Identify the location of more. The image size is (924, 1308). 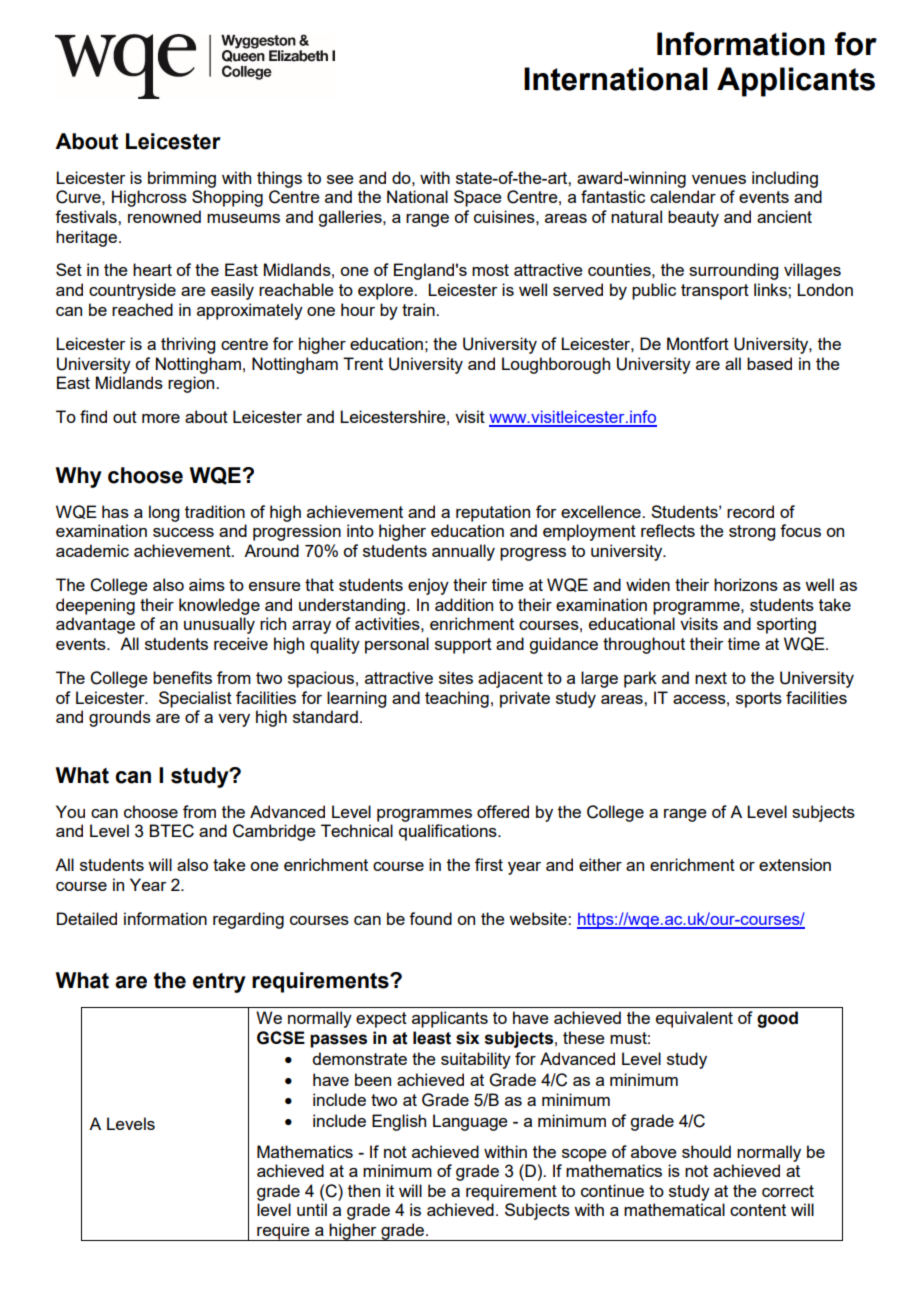
(161, 418).
